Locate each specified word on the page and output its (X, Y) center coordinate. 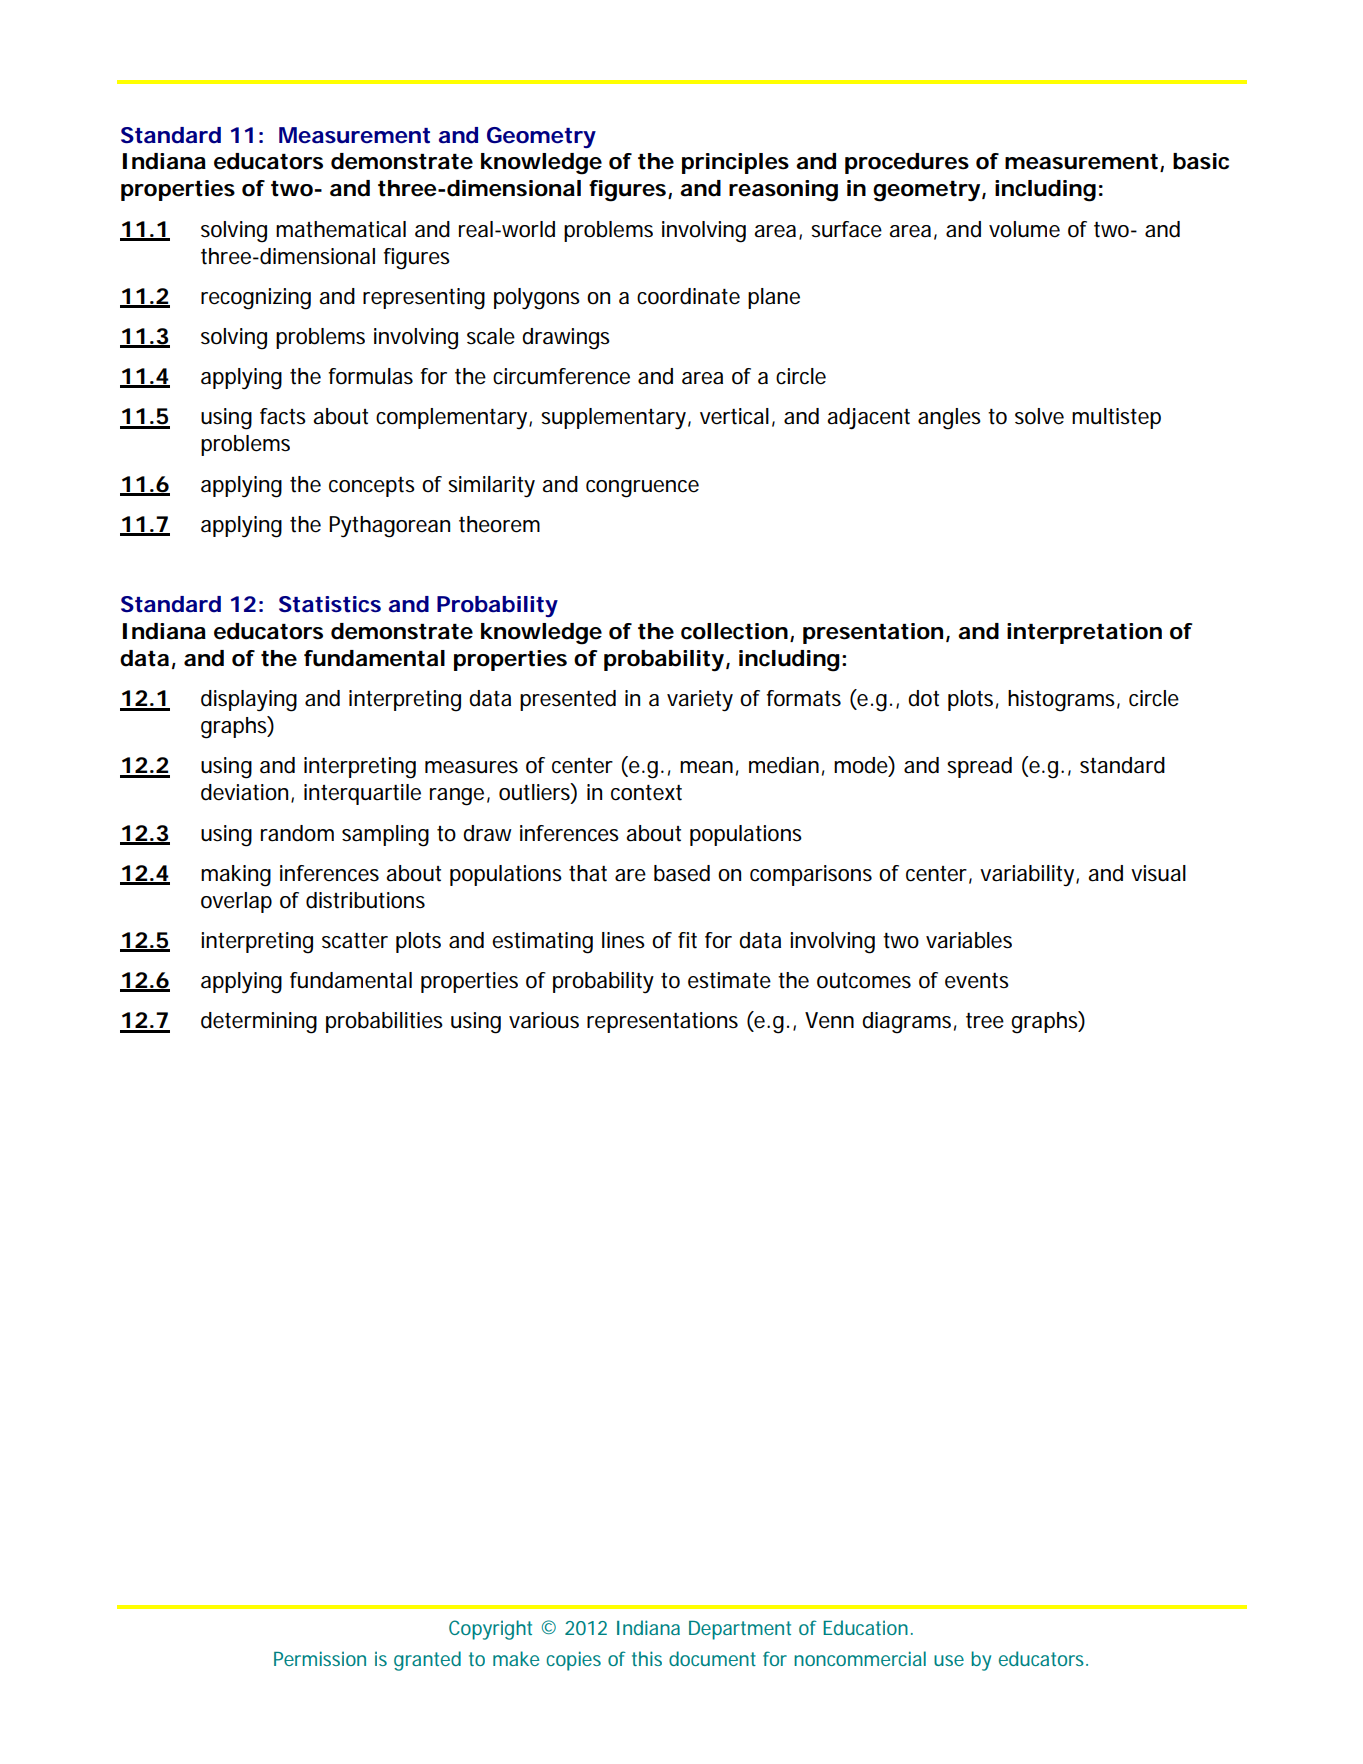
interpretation (1084, 633)
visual (1158, 873)
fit (687, 940)
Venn (829, 1020)
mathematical (341, 229)
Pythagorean (389, 527)
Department (740, 1630)
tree (985, 1021)
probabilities (384, 1022)
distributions (365, 900)
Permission (320, 1658)
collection (734, 631)
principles (735, 163)
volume (1024, 229)
